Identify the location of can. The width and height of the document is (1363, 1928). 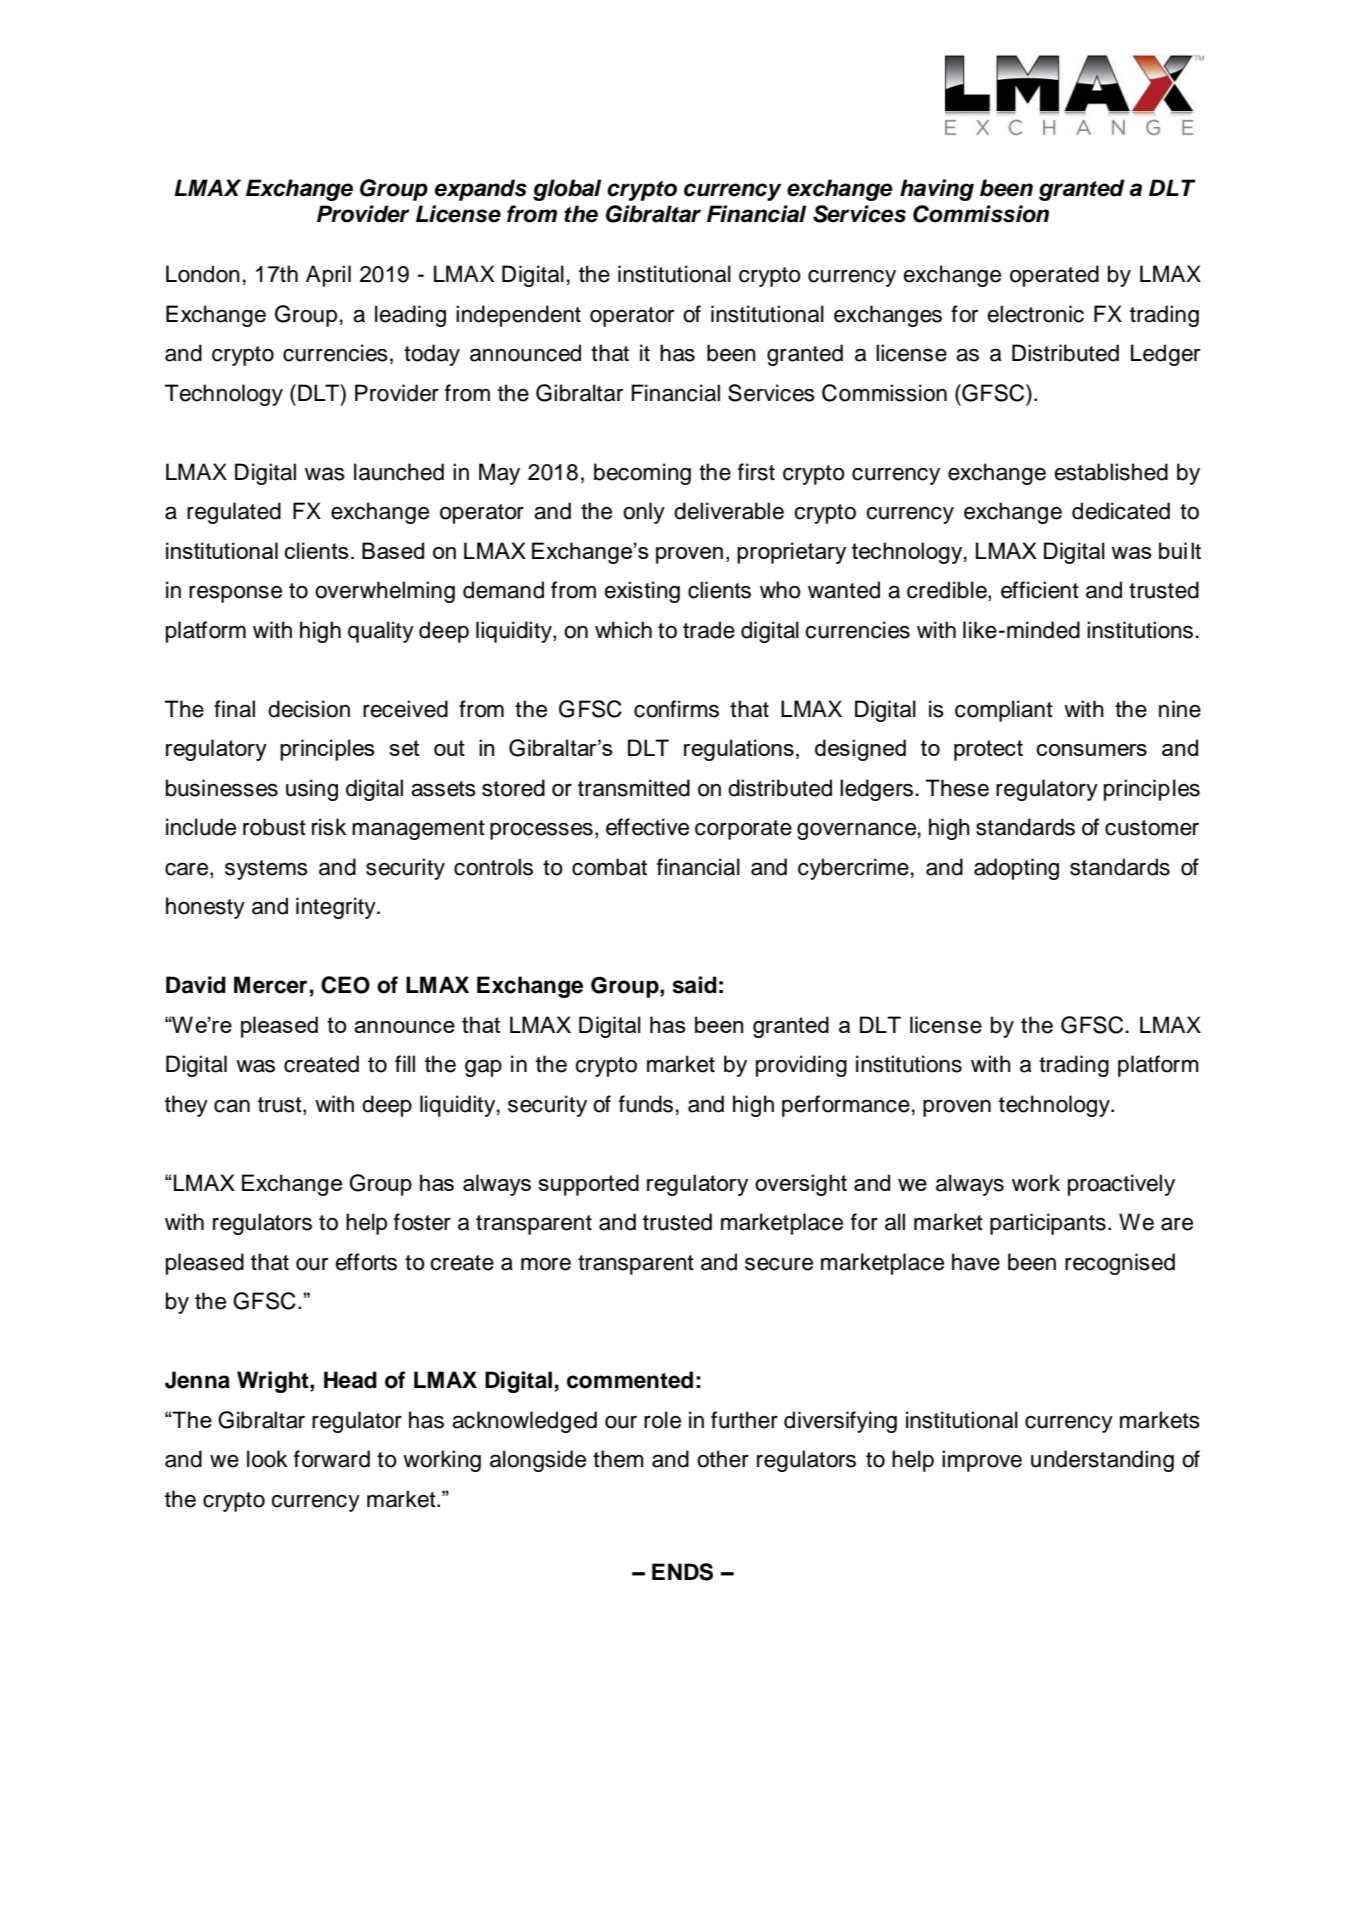
(232, 1106).
